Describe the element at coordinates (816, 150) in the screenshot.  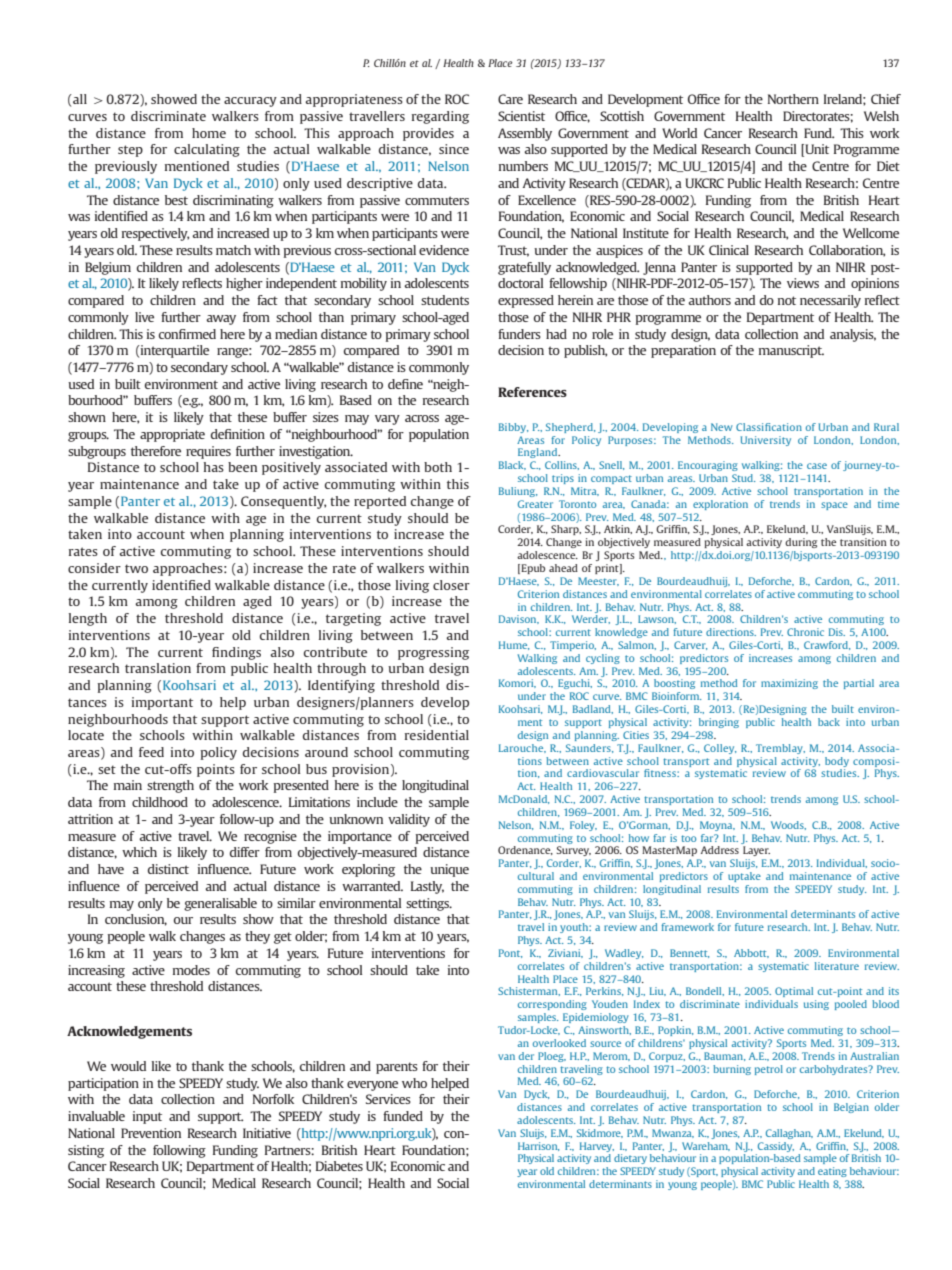
I see `Unit` at that location.
